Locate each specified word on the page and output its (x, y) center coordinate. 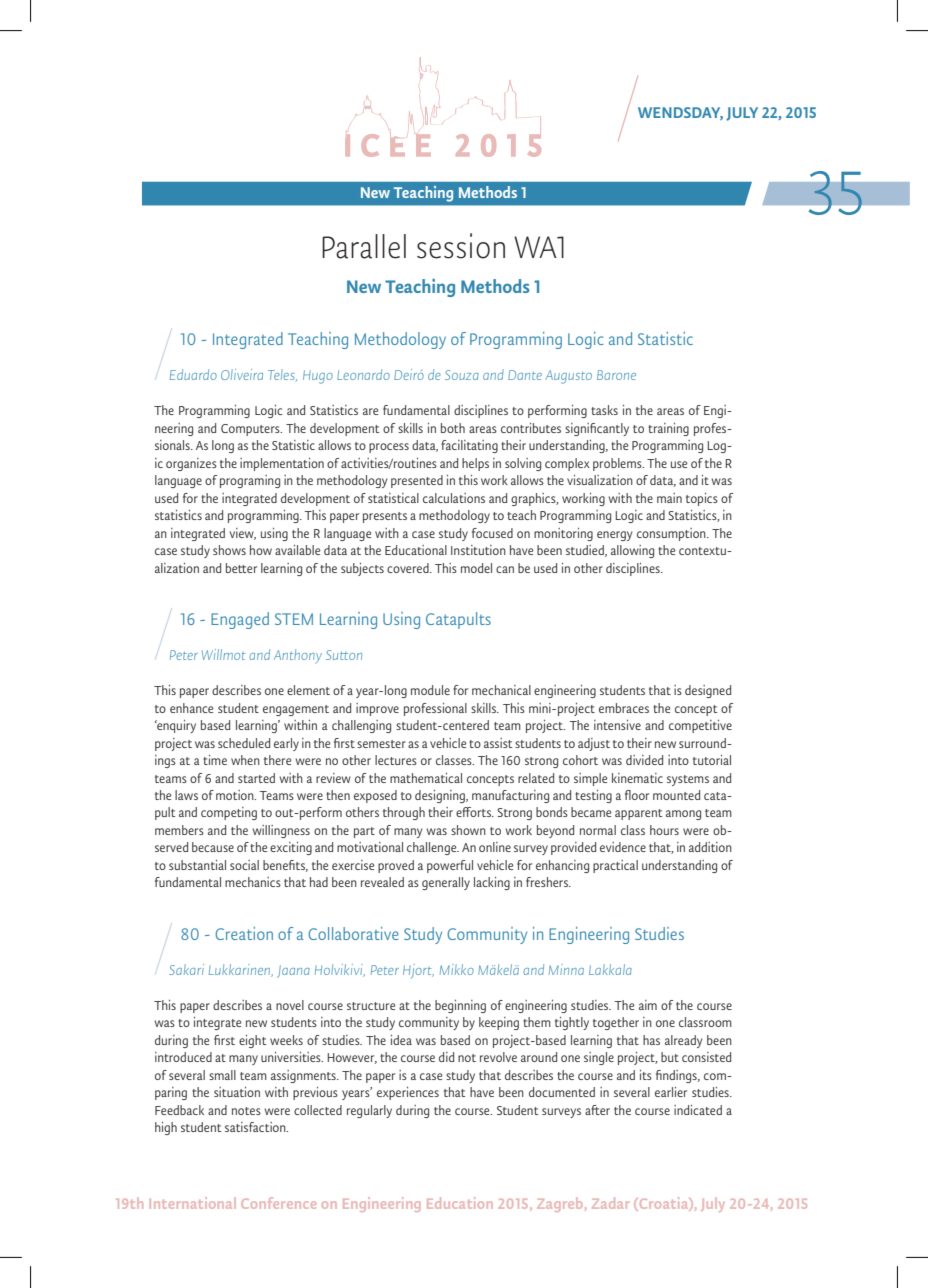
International (193, 1203)
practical (615, 866)
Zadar (611, 1203)
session (461, 246)
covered (409, 568)
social (244, 865)
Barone (616, 375)
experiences (408, 1093)
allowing (632, 551)
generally (446, 883)
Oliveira (242, 374)
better (241, 568)
